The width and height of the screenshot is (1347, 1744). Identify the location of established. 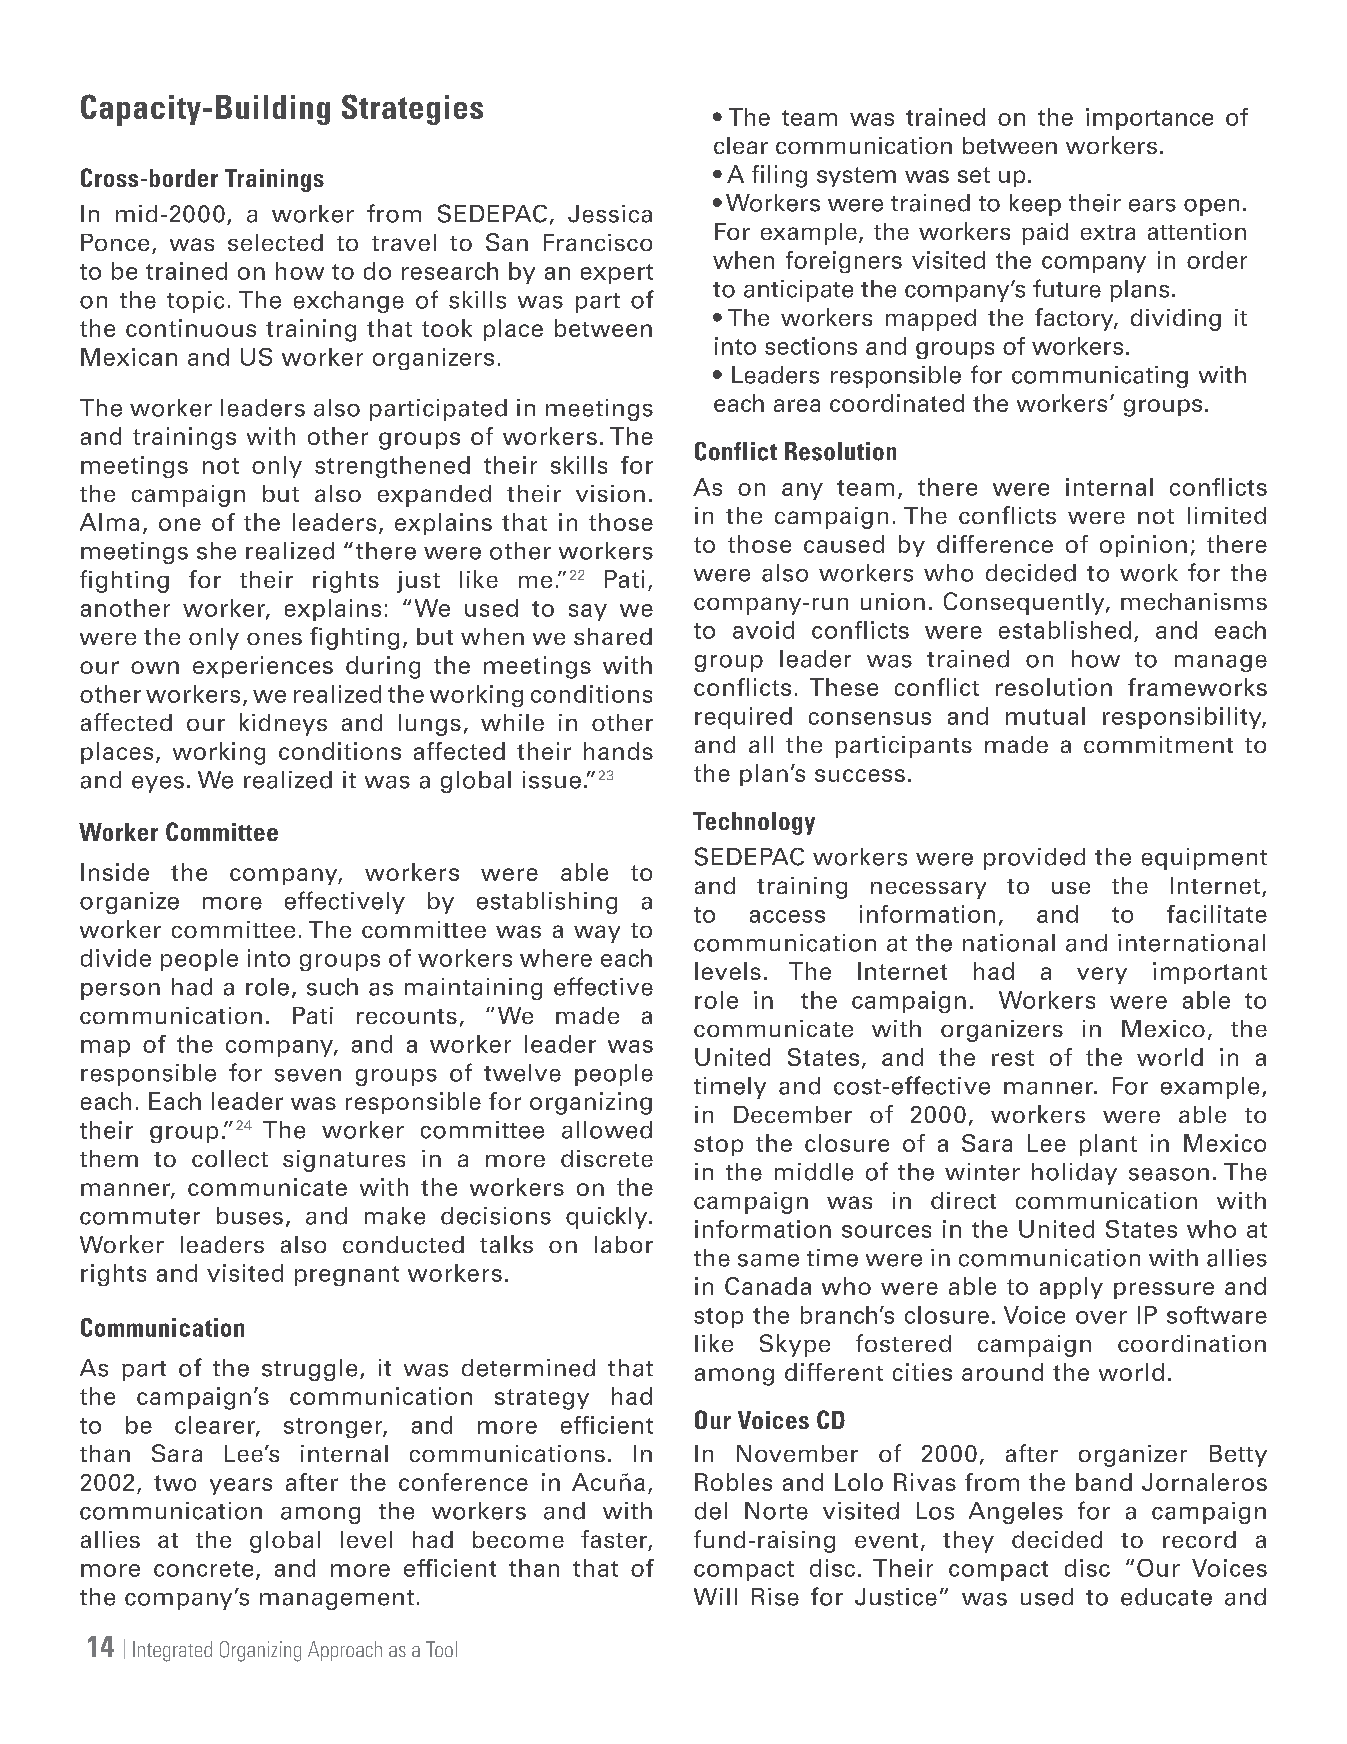
(1065, 630).
